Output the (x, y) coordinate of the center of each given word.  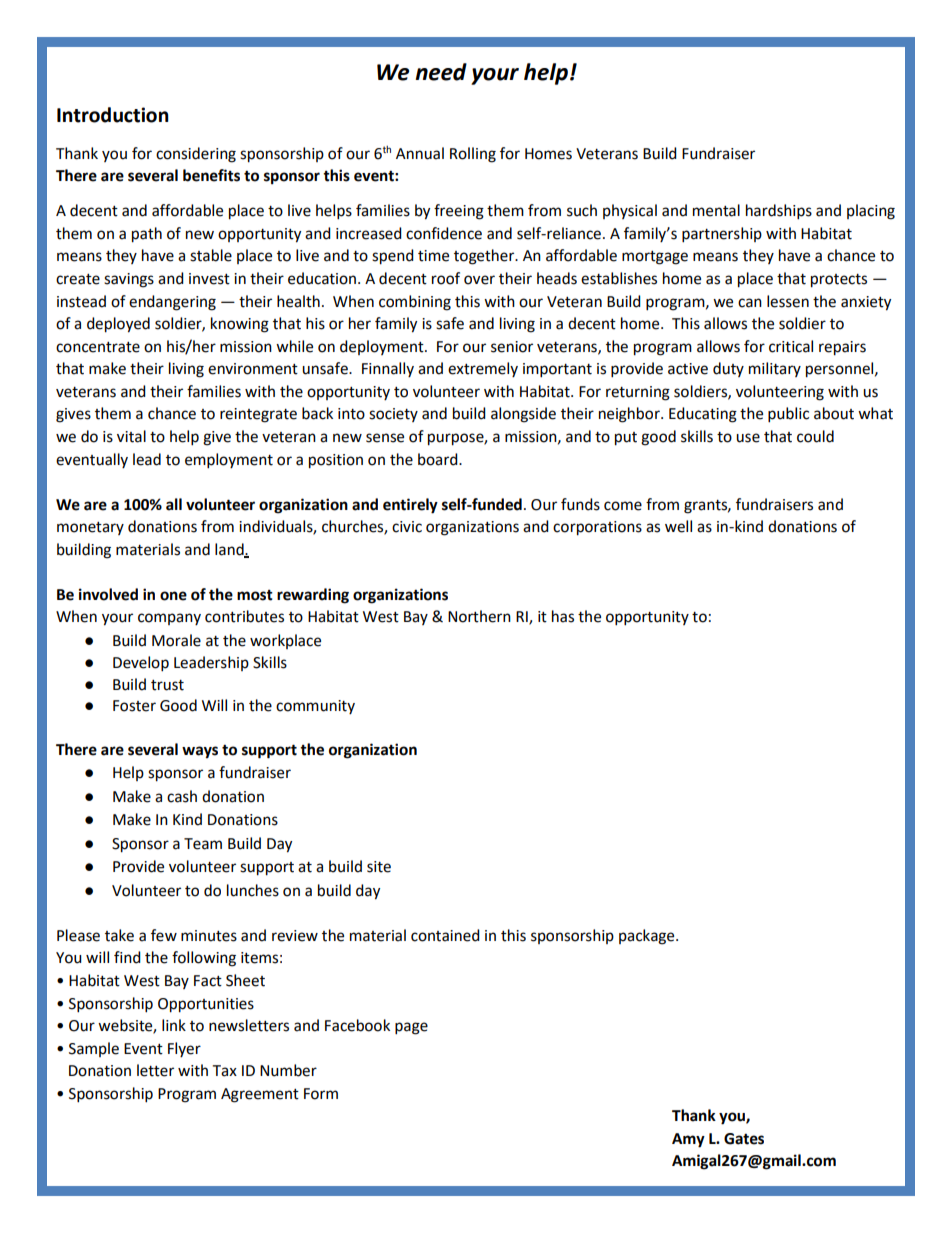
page (411, 1028)
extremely (483, 369)
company (169, 619)
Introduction (113, 115)
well (678, 526)
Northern (479, 616)
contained (445, 935)
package (648, 937)
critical (791, 346)
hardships (779, 212)
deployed (118, 325)
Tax (224, 1071)
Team (203, 844)
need (441, 72)
